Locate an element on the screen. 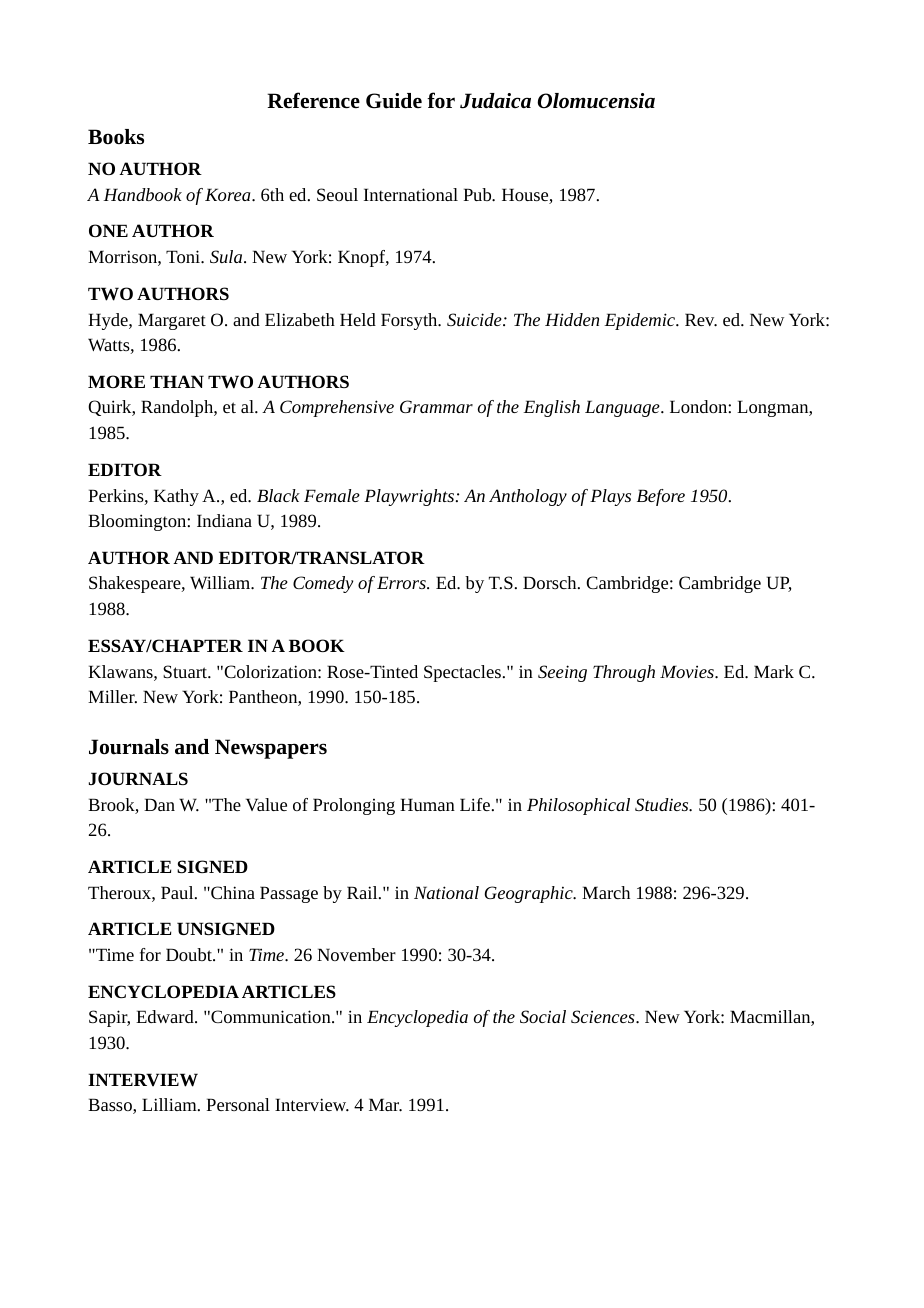 The height and width of the screenshot is (1308, 924). Korea is located at coordinates (229, 194).
